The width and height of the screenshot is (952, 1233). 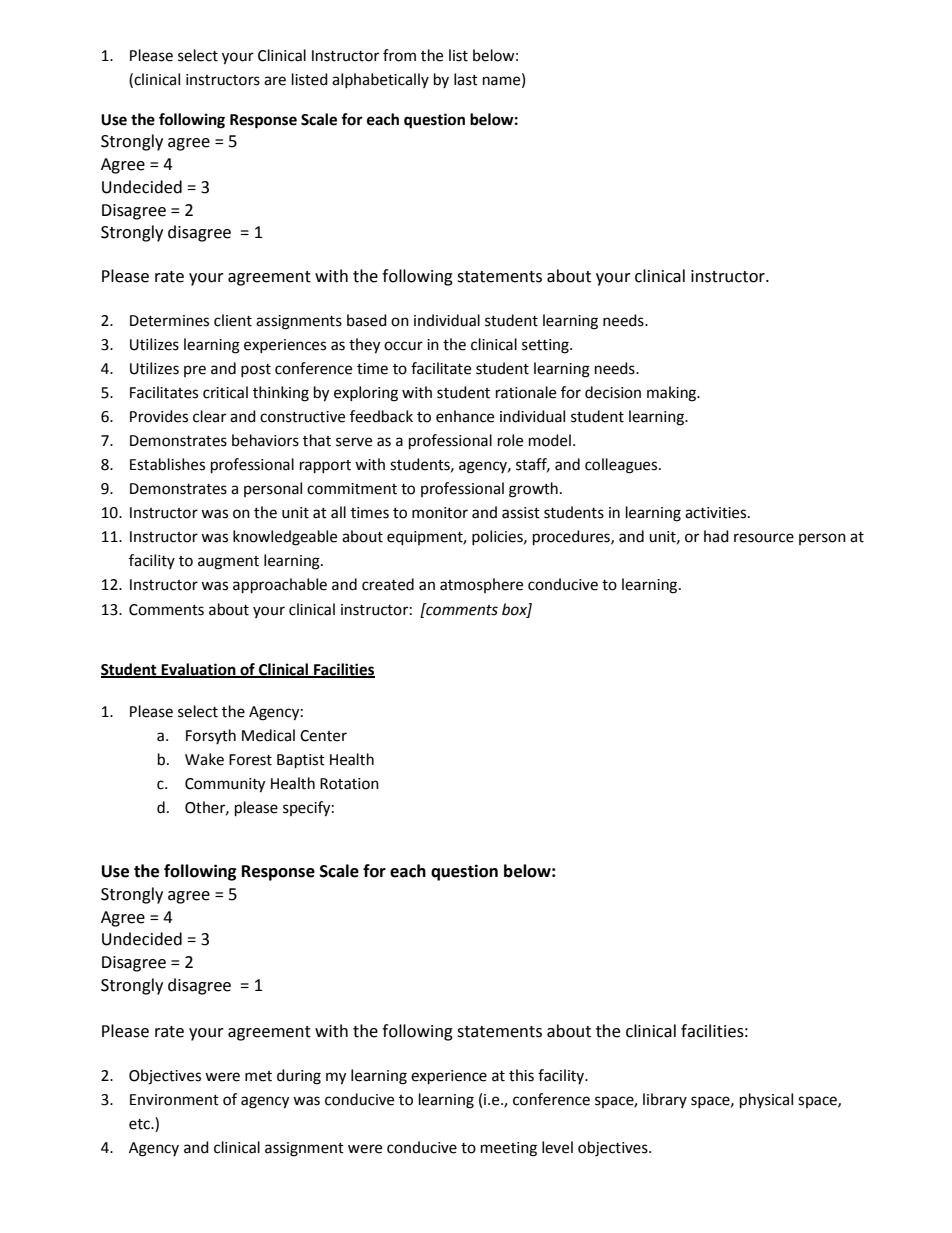 I want to click on are, so click(x=275, y=81).
